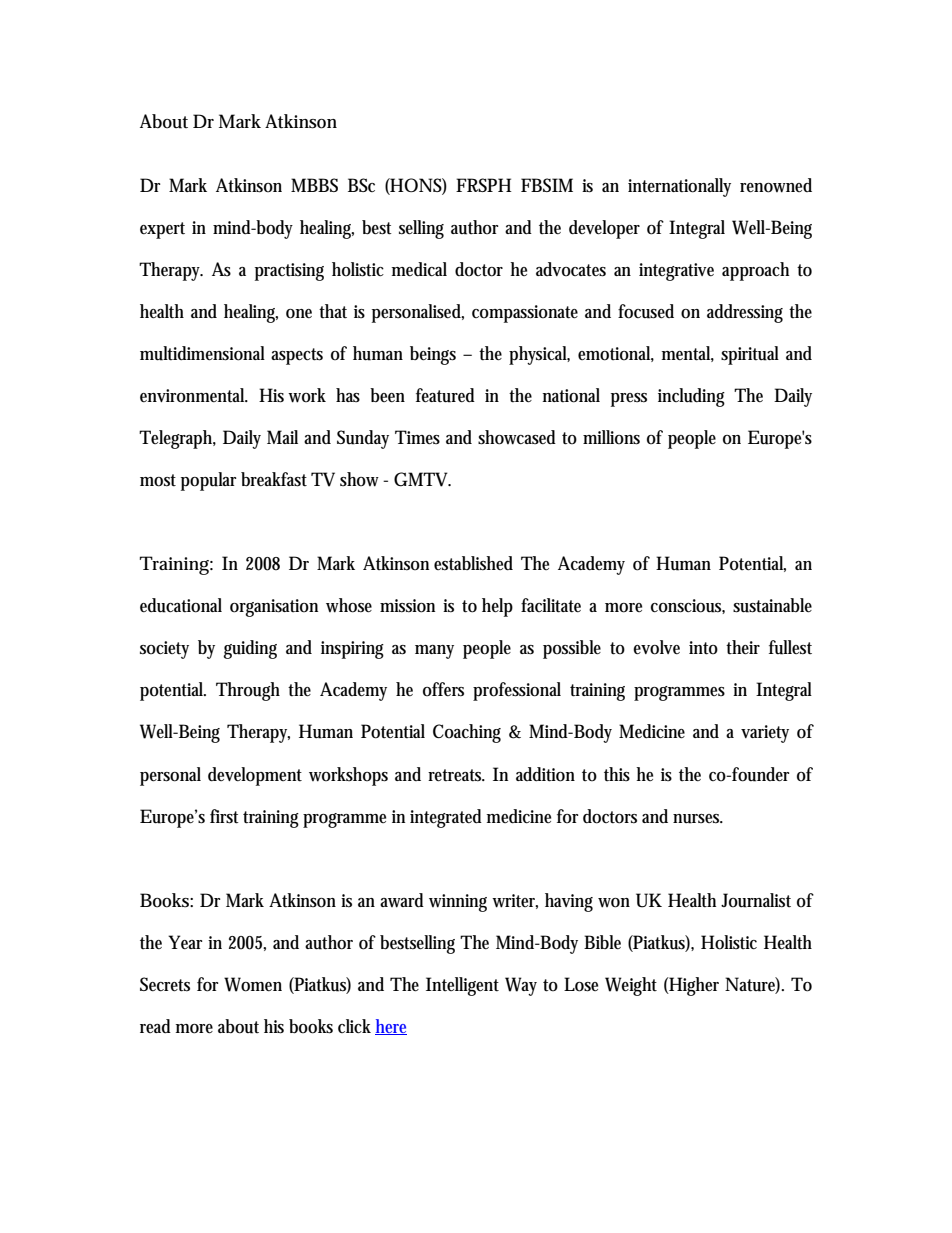 The image size is (952, 1233). What do you see at coordinates (162, 230) in the document?
I see `expert` at bounding box center [162, 230].
